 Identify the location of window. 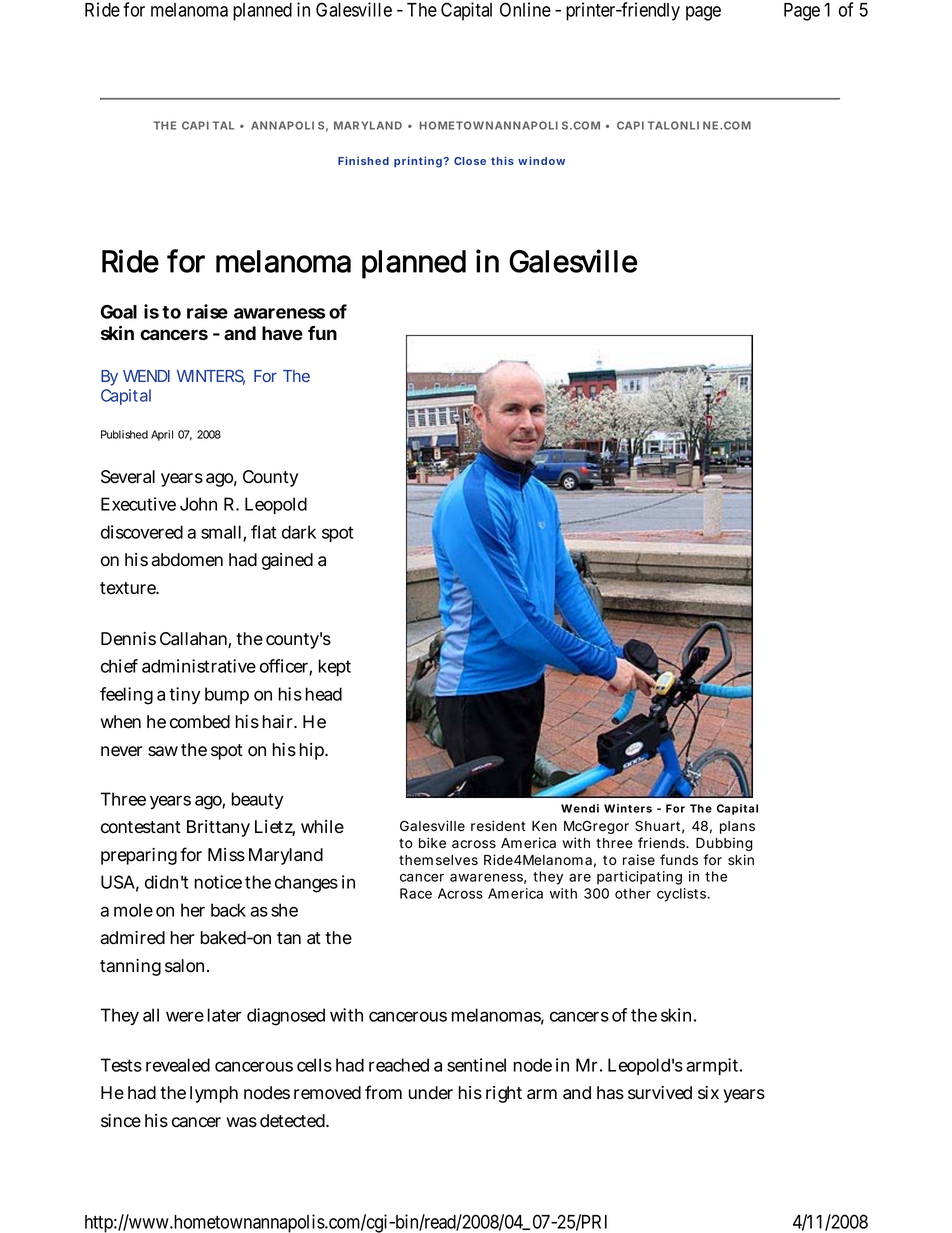
(541, 160).
